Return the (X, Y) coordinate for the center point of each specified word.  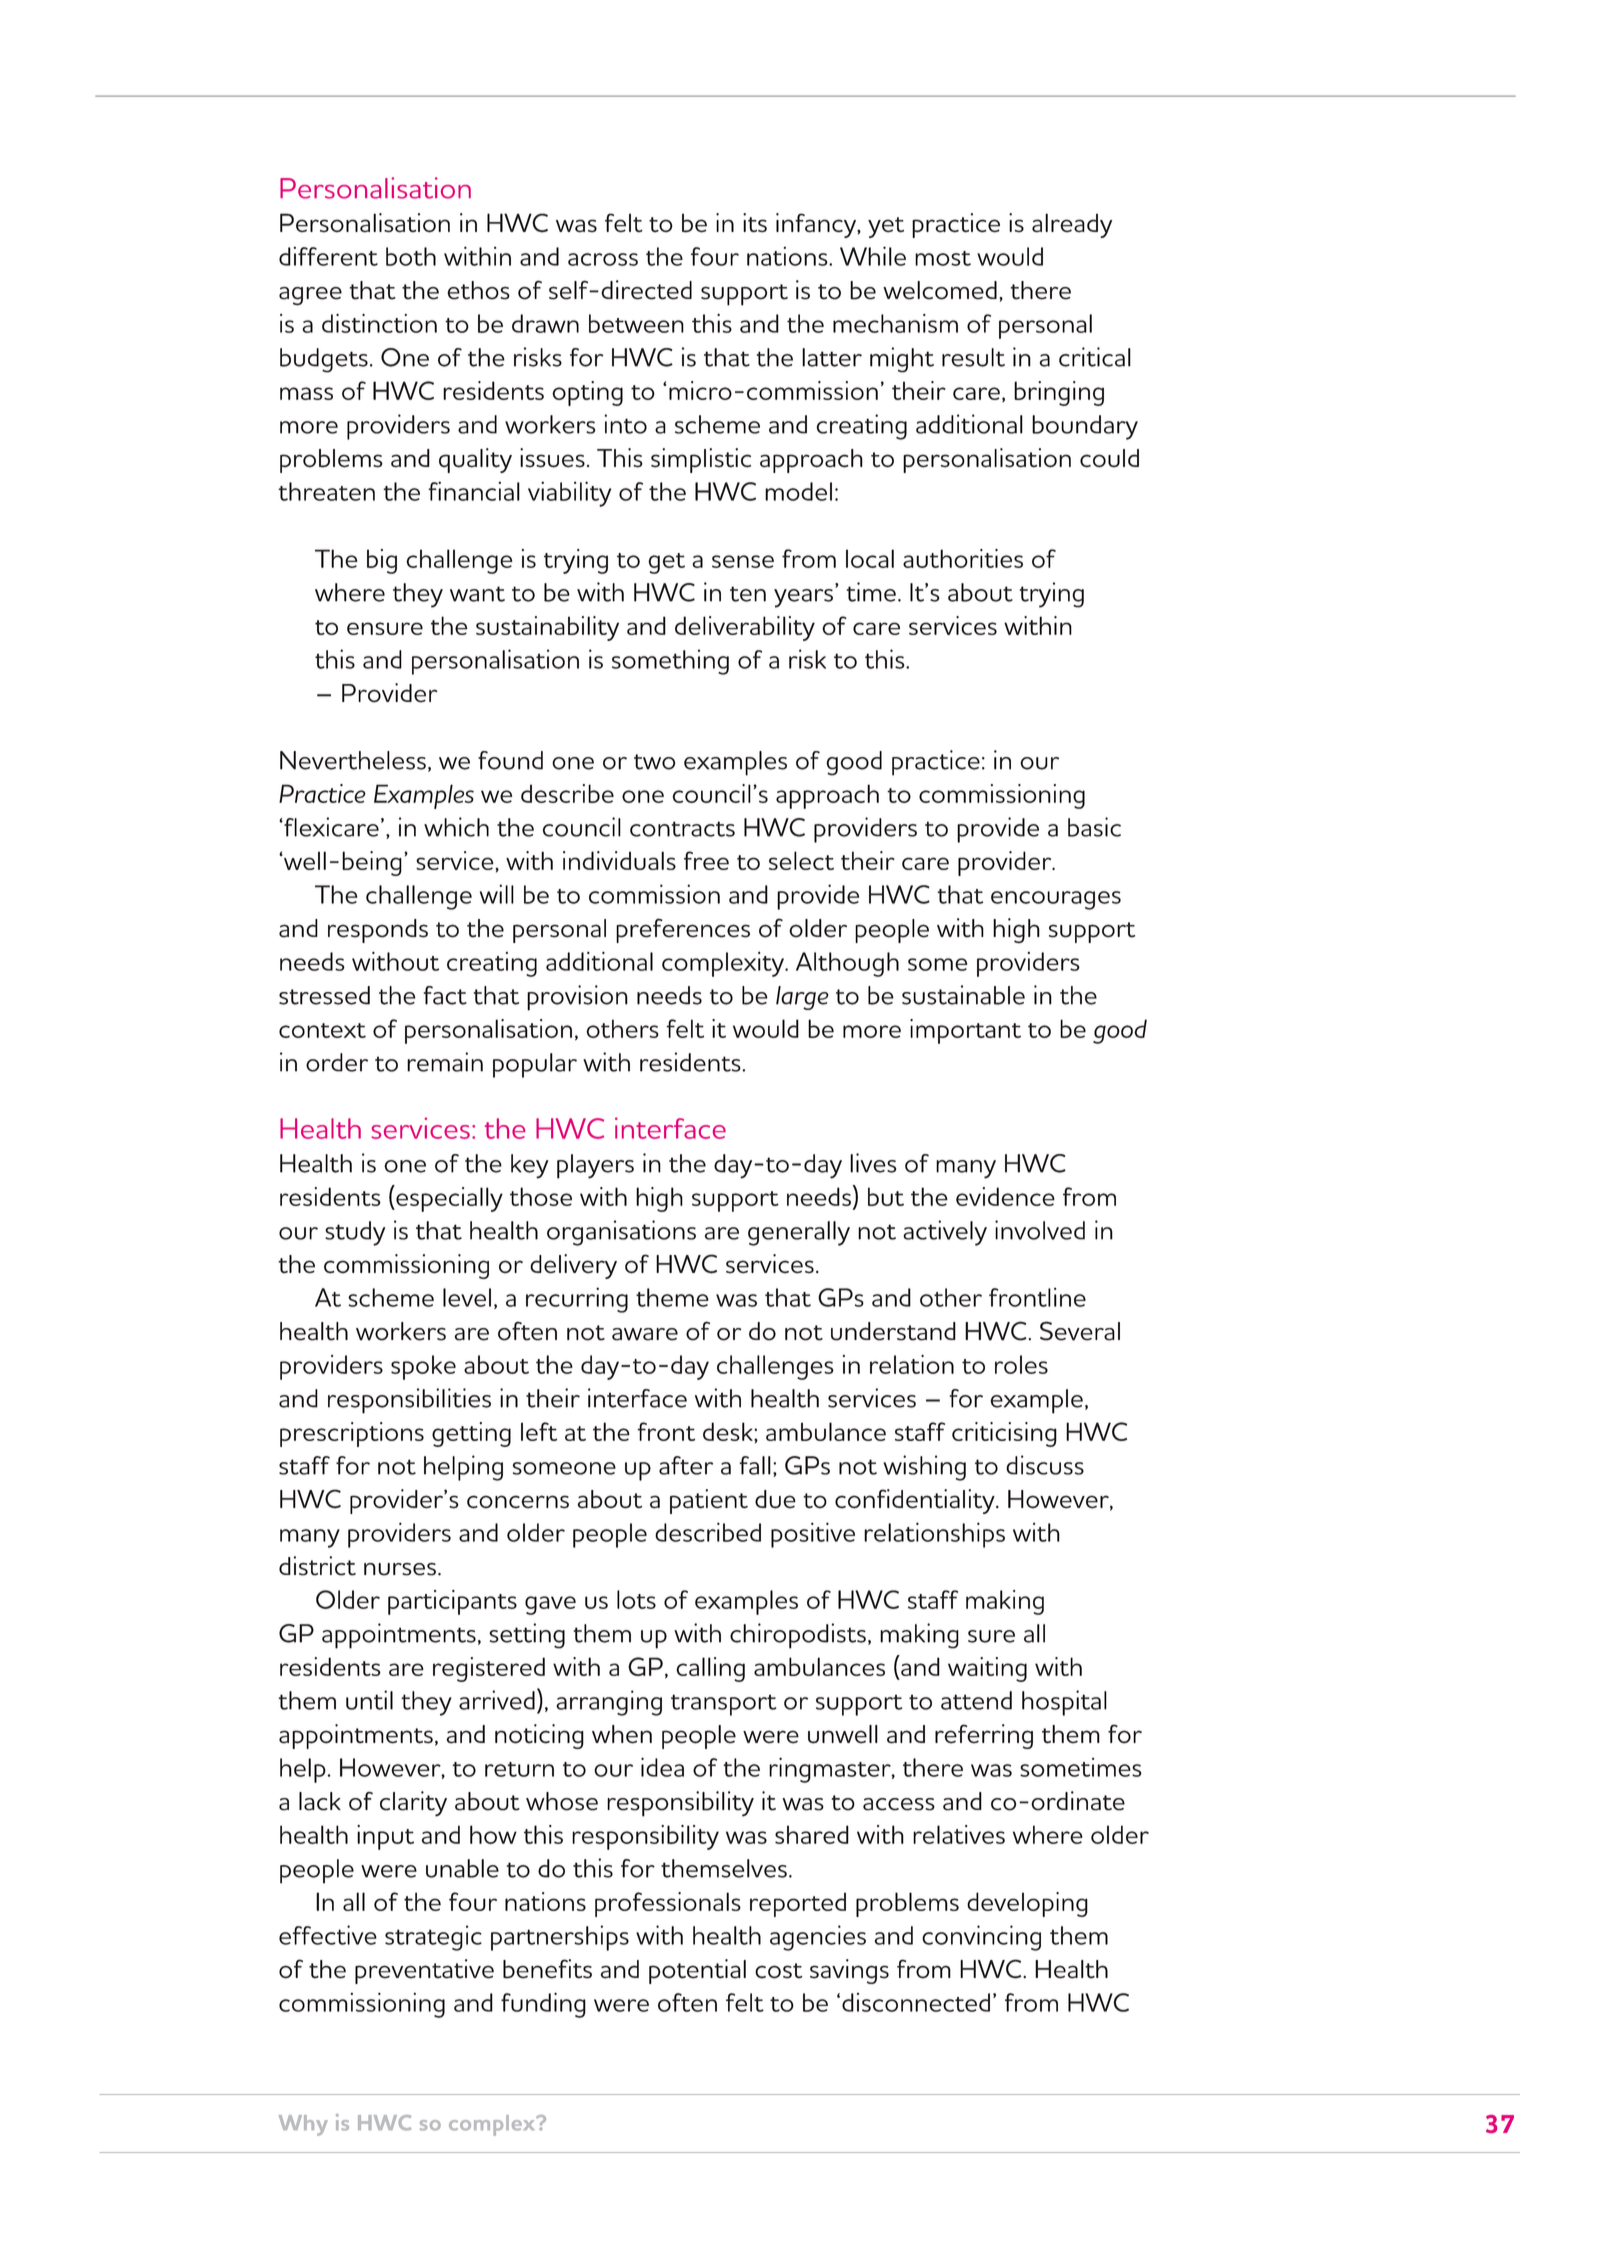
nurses (400, 1569)
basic (1094, 827)
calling (710, 1669)
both (411, 256)
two (654, 762)
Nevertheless (353, 760)
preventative (424, 1971)
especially (448, 1198)
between (636, 323)
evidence (1005, 1196)
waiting (987, 1669)
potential (697, 1971)
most (943, 258)
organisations (621, 1233)
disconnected (916, 2002)
